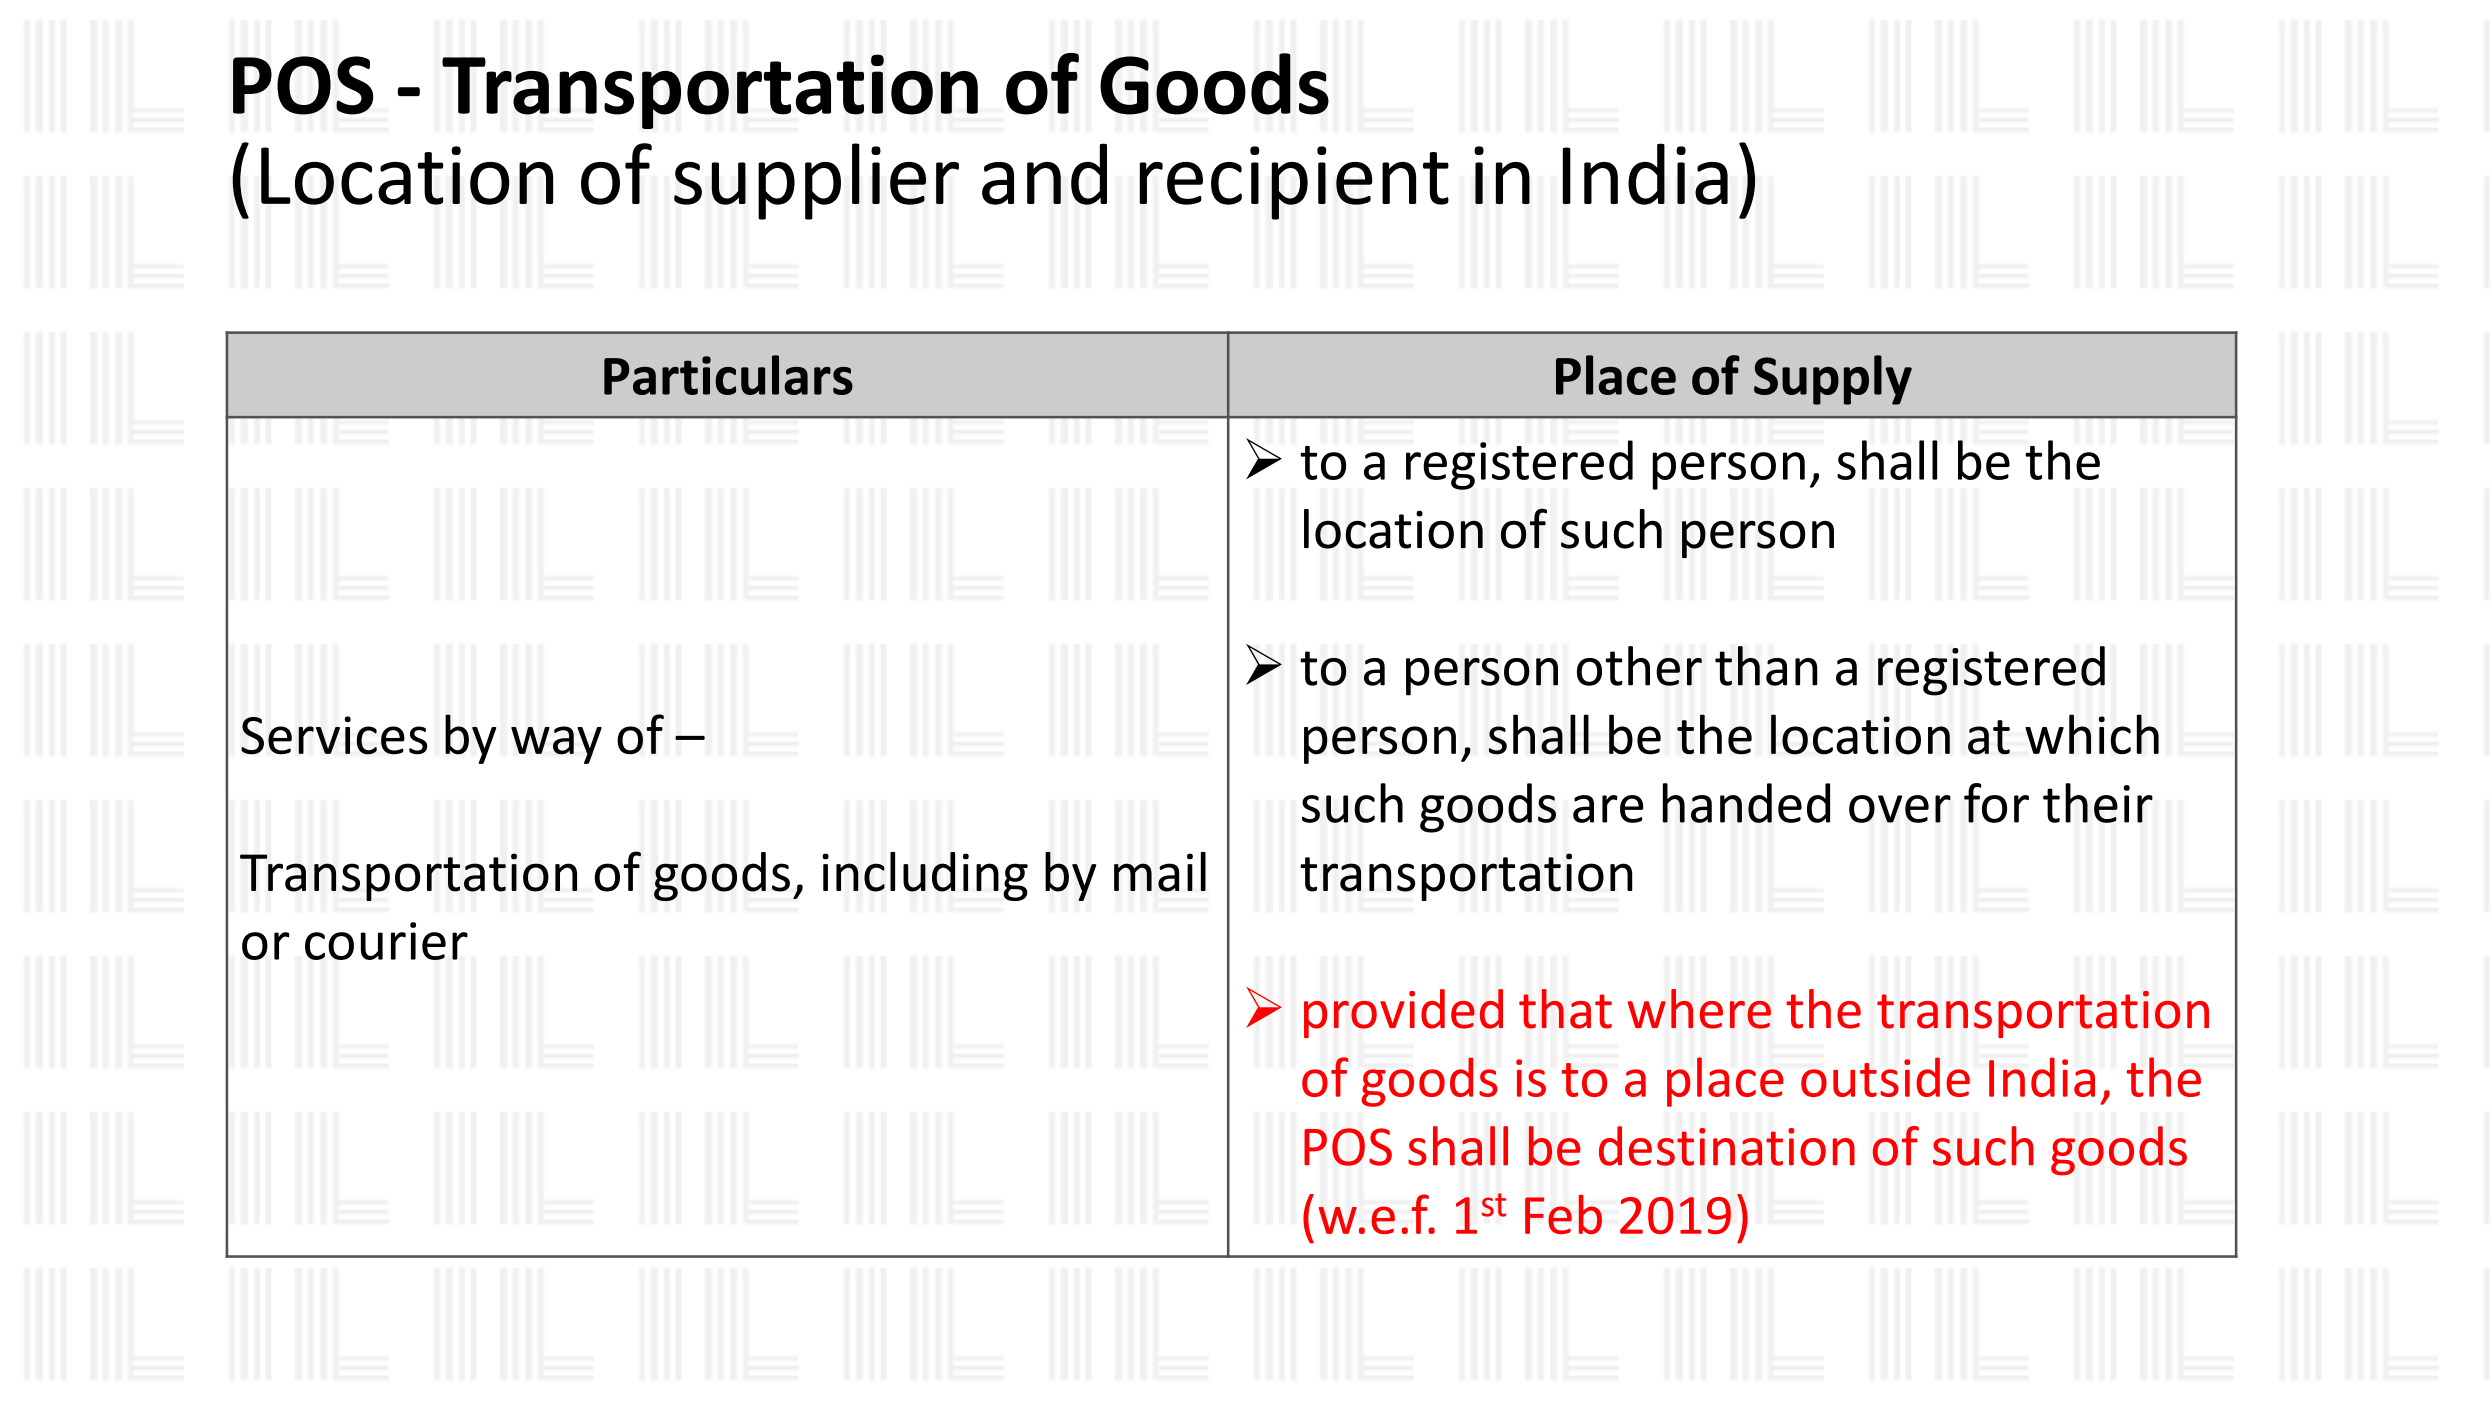  Describe the element at coordinates (1294, 183) in the image. I see `recipient` at that location.
